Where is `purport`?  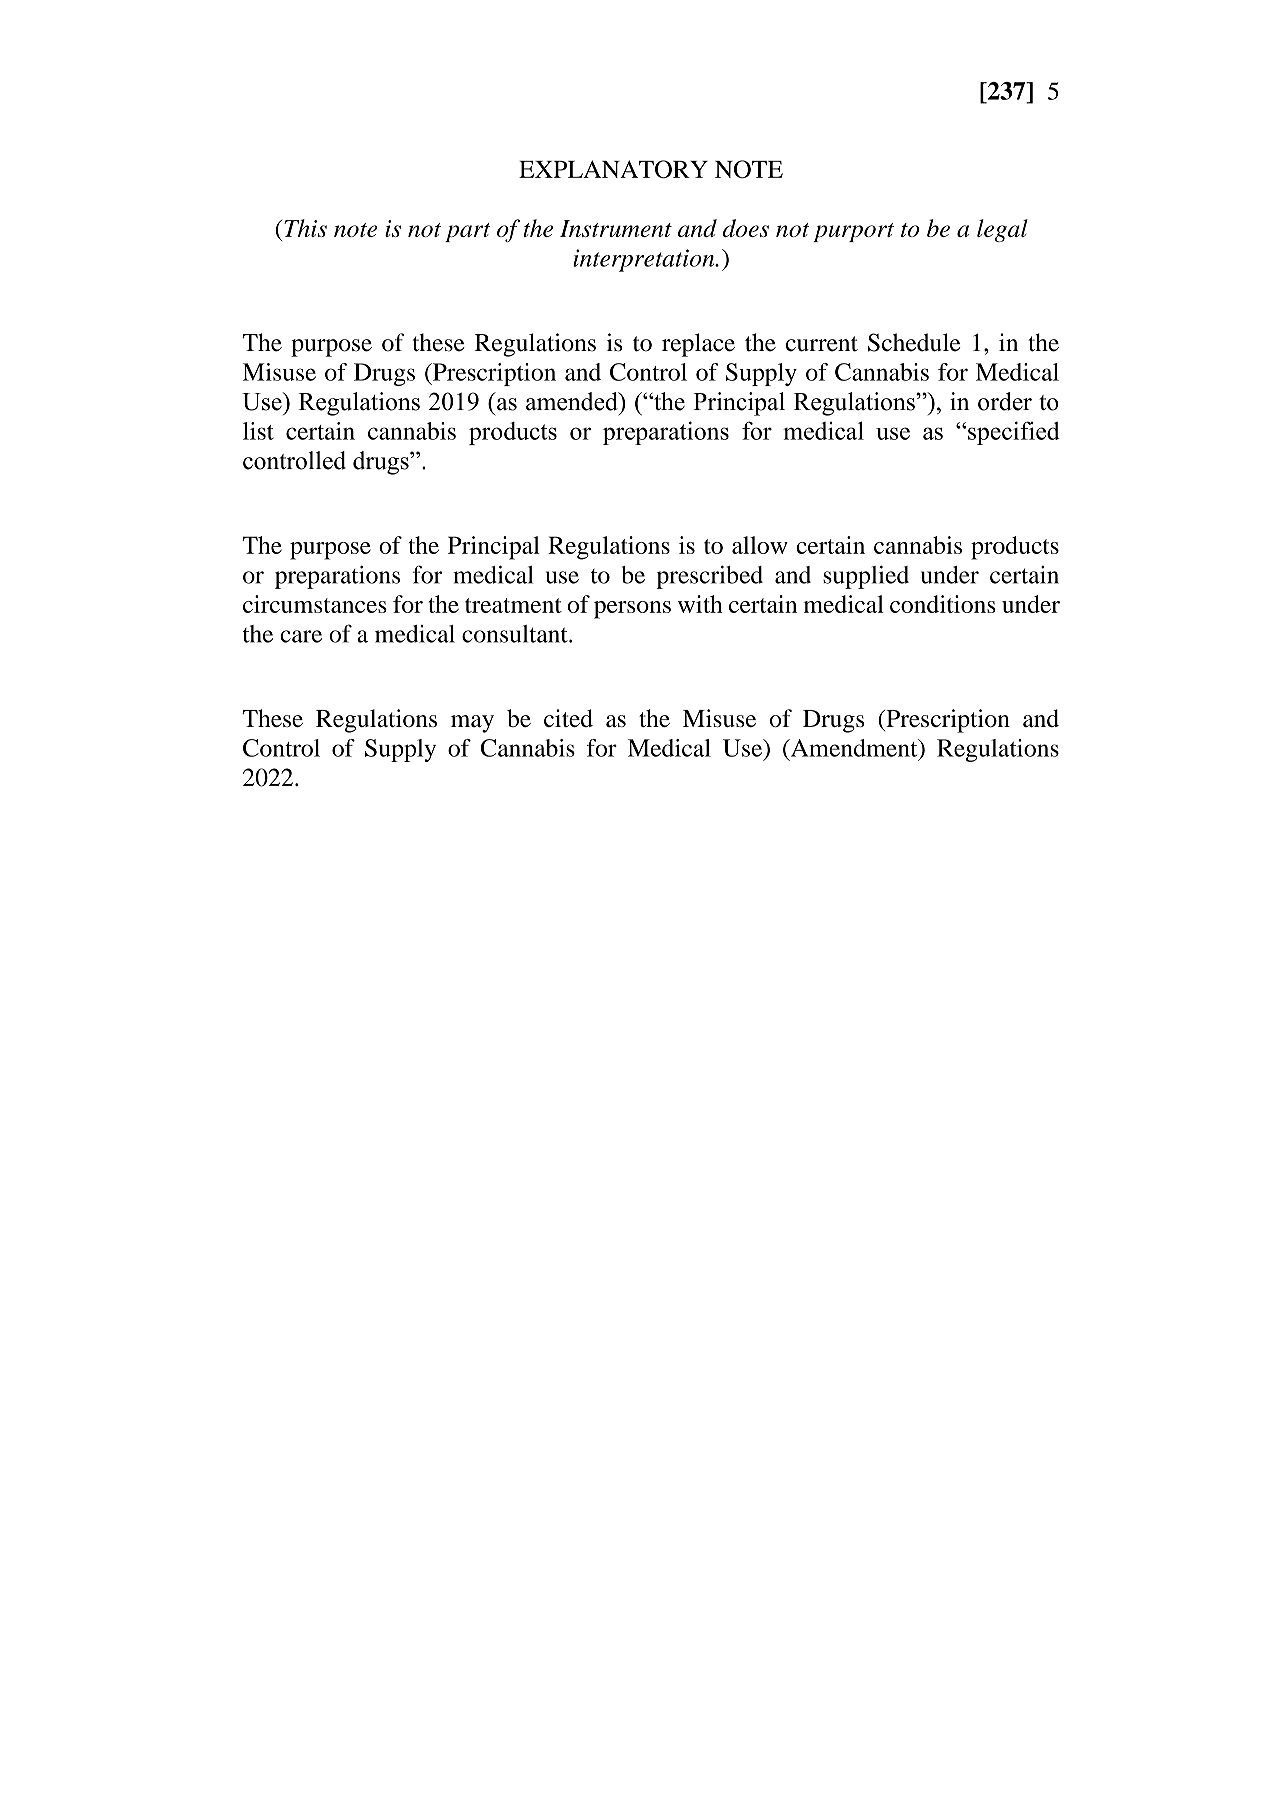
purport is located at coordinates (853, 232).
